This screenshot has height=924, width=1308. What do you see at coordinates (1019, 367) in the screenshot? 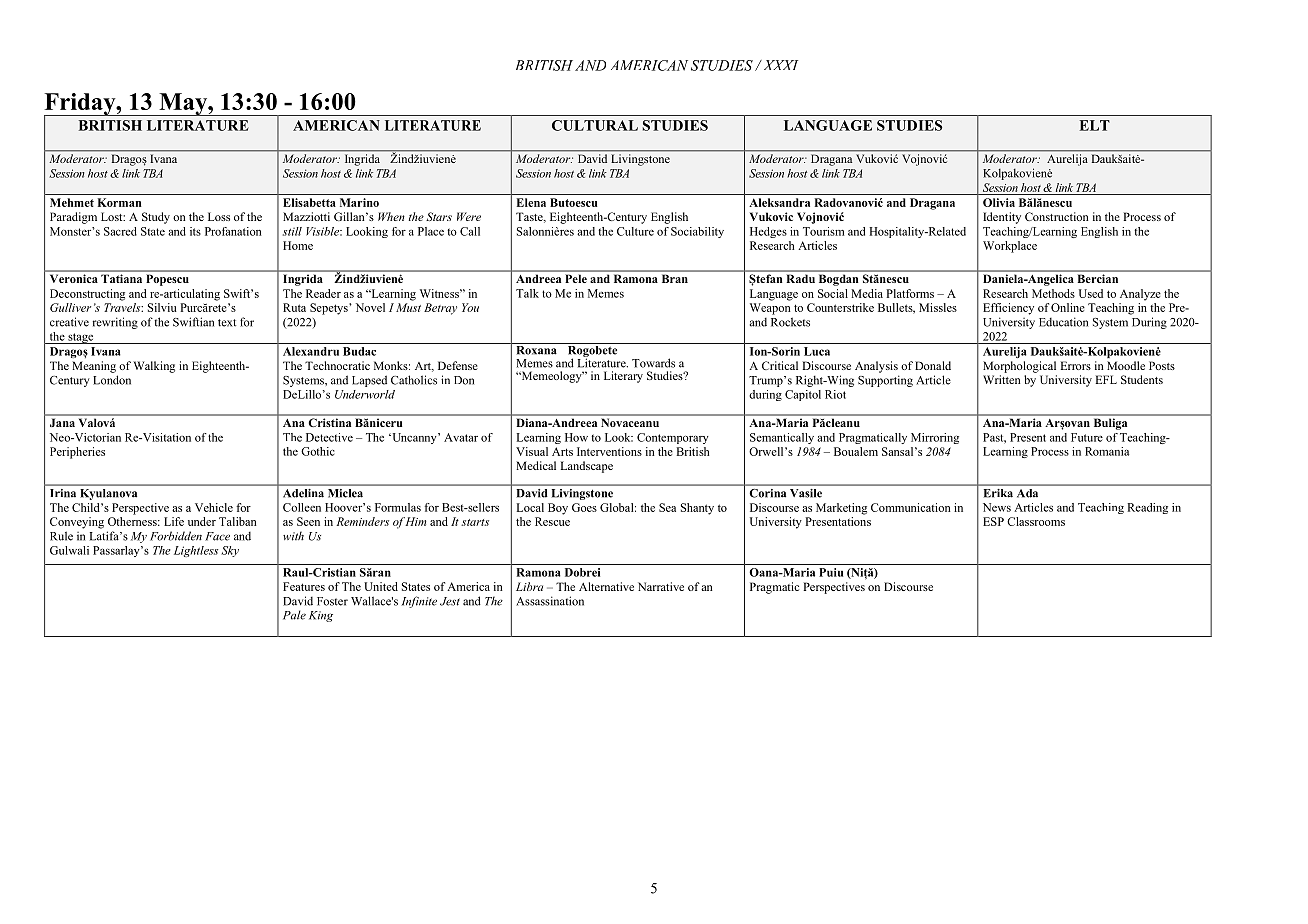
I see `Morphological` at bounding box center [1019, 367].
